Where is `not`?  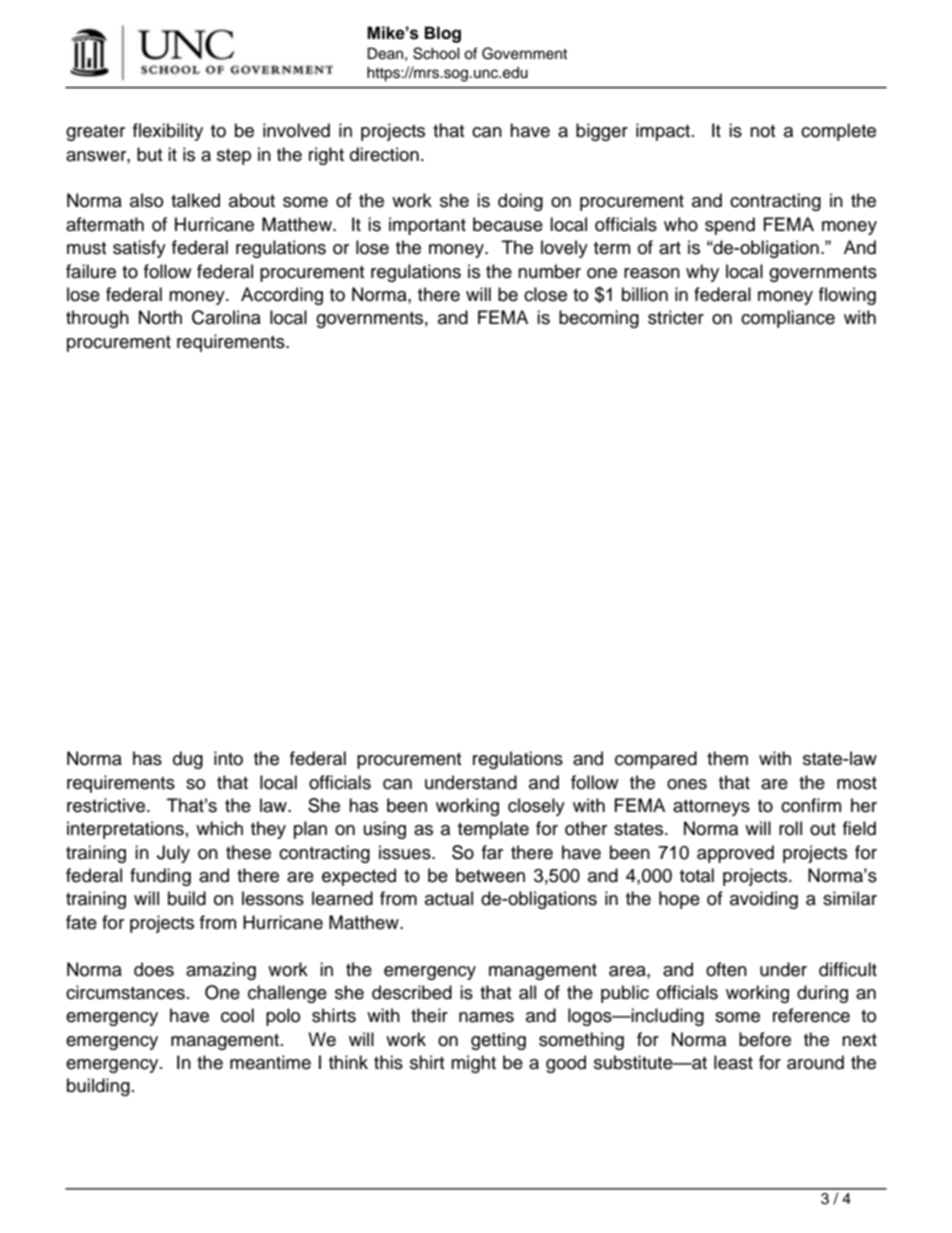
not is located at coordinates (762, 131).
